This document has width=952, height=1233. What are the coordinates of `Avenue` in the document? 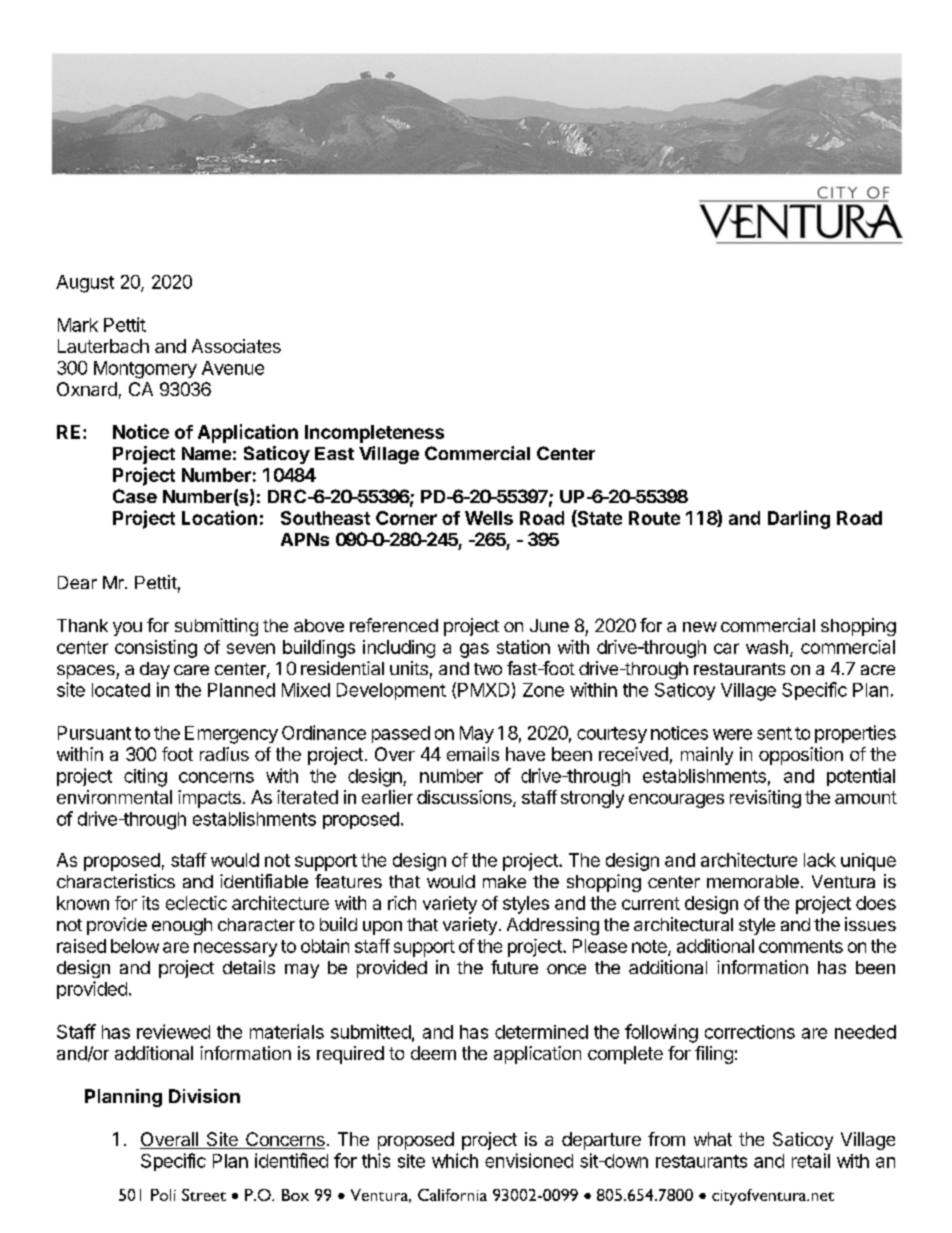 It's located at (233, 368).
